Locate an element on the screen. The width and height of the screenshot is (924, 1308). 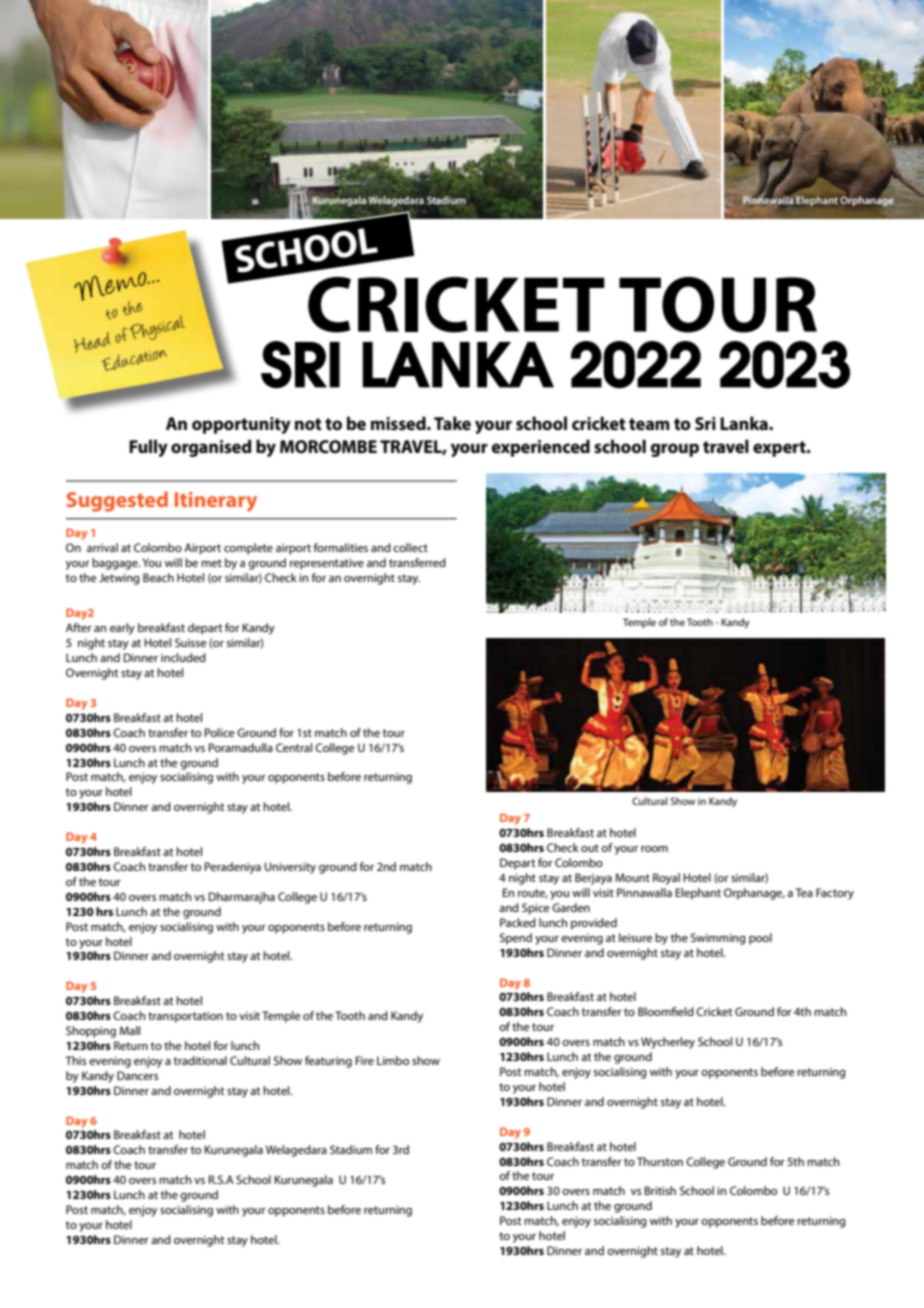
Dancers is located at coordinates (137, 1075).
